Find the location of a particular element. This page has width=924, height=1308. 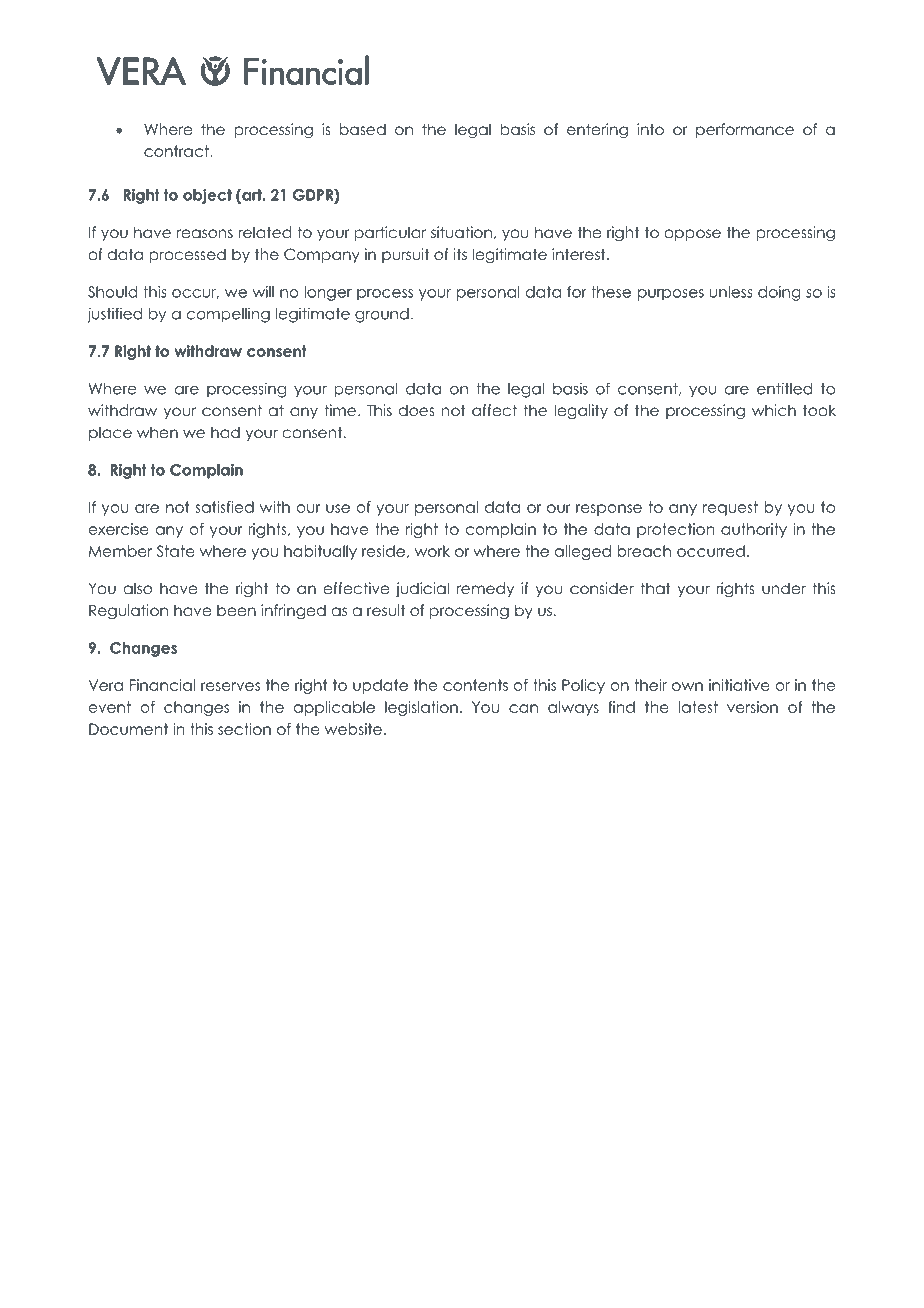

ground is located at coordinates (382, 315).
